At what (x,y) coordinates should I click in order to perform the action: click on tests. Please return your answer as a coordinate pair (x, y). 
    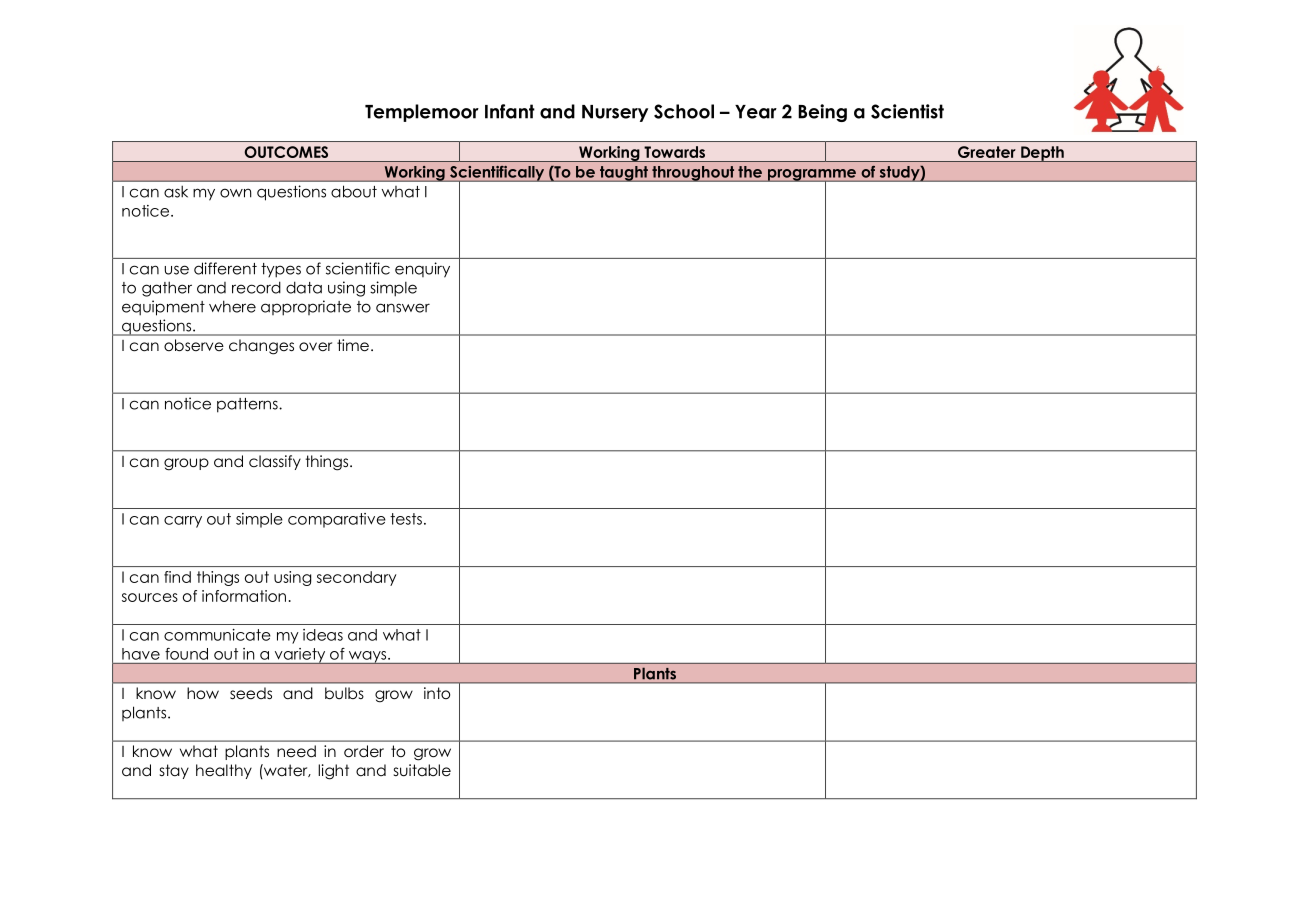
    Looking at the image, I should click on (406, 519).
